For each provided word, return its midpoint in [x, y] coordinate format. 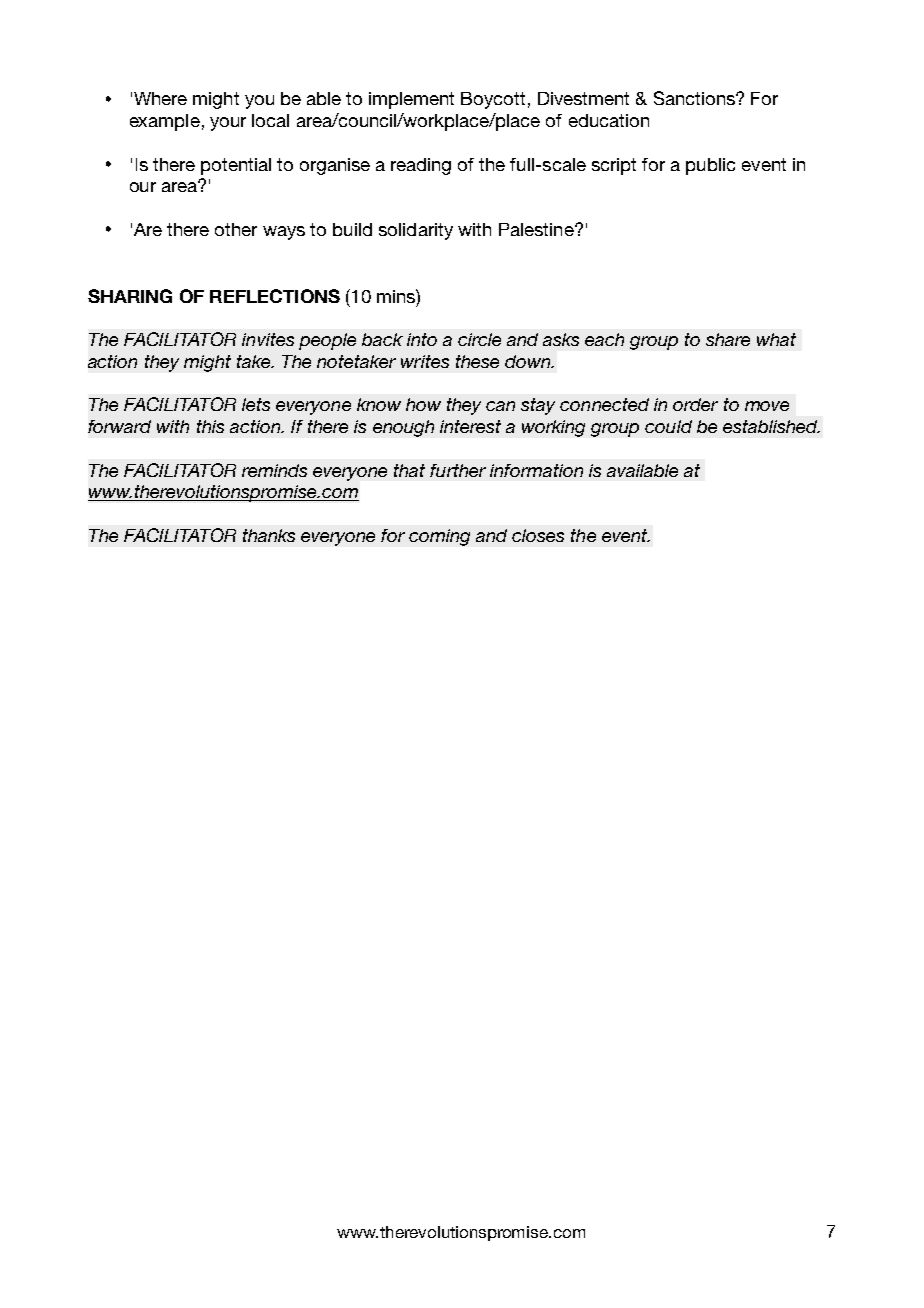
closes [538, 535]
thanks [269, 535]
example [165, 122]
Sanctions [695, 98]
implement [411, 100]
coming [439, 537]
